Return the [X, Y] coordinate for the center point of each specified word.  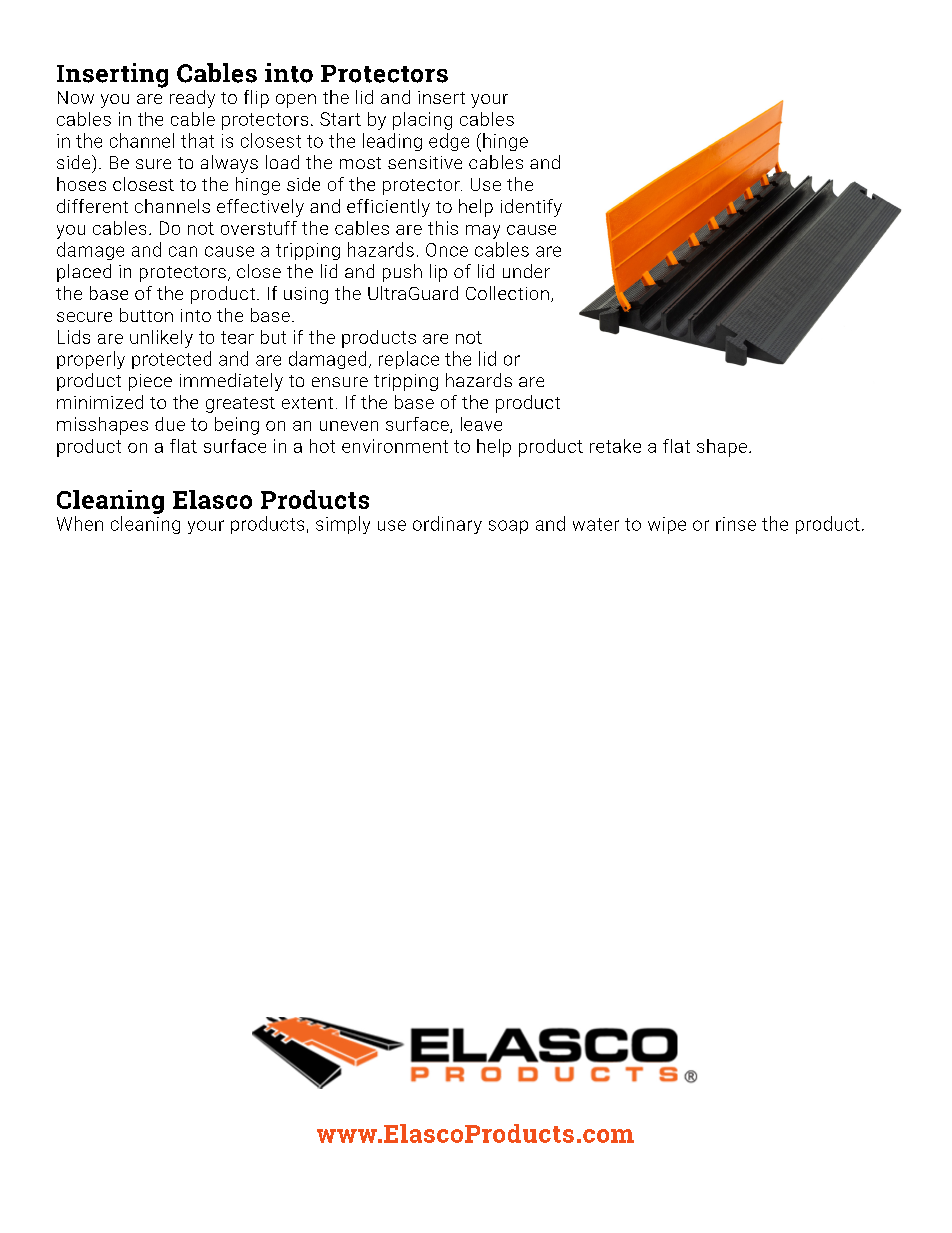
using [306, 295]
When [80, 523]
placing [422, 121]
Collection [507, 293]
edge [449, 142]
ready [192, 99]
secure [84, 317]
